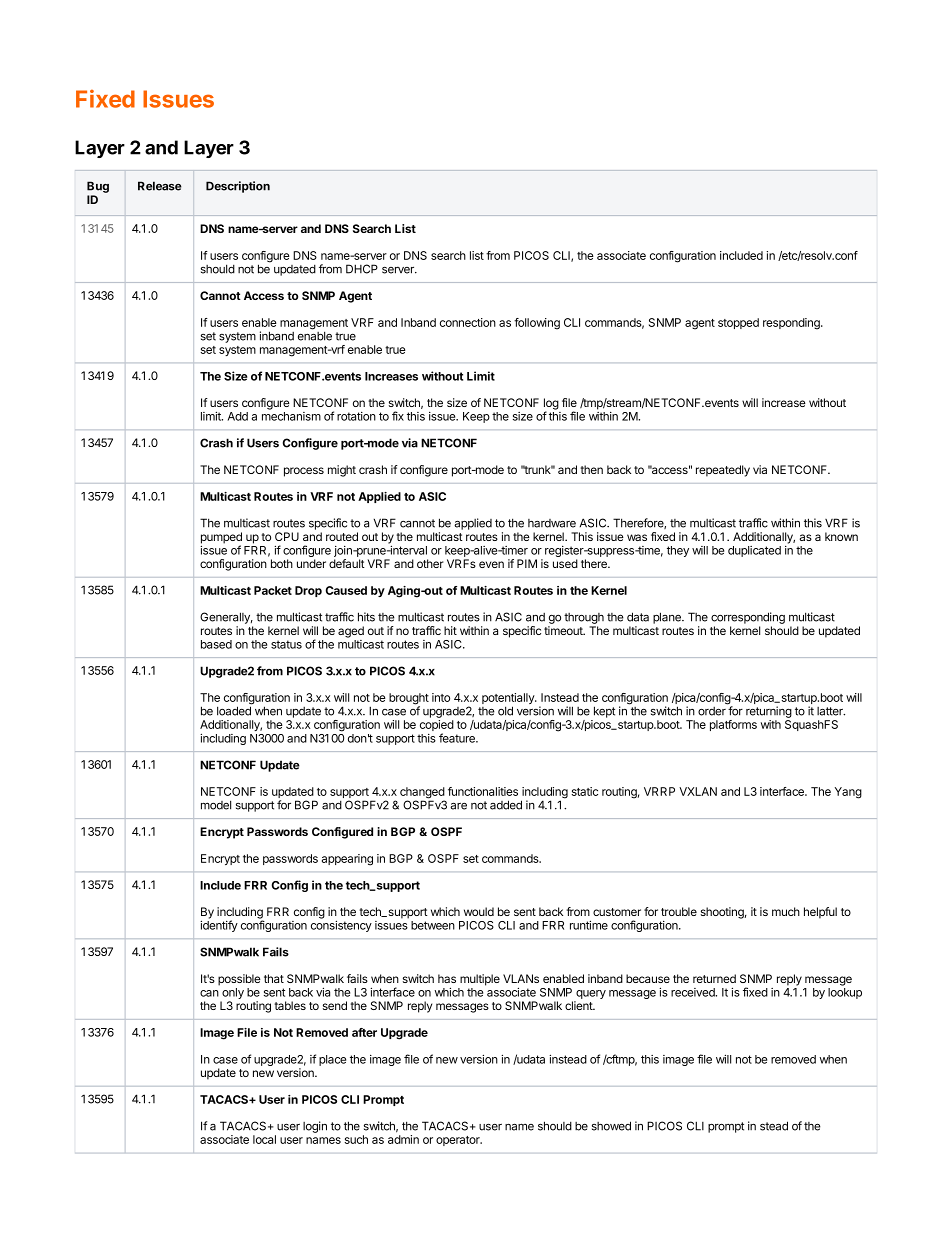 Image resolution: width=952 pixels, height=1233 pixels. Describe the element at coordinates (160, 186) in the page. I see `Release` at that location.
